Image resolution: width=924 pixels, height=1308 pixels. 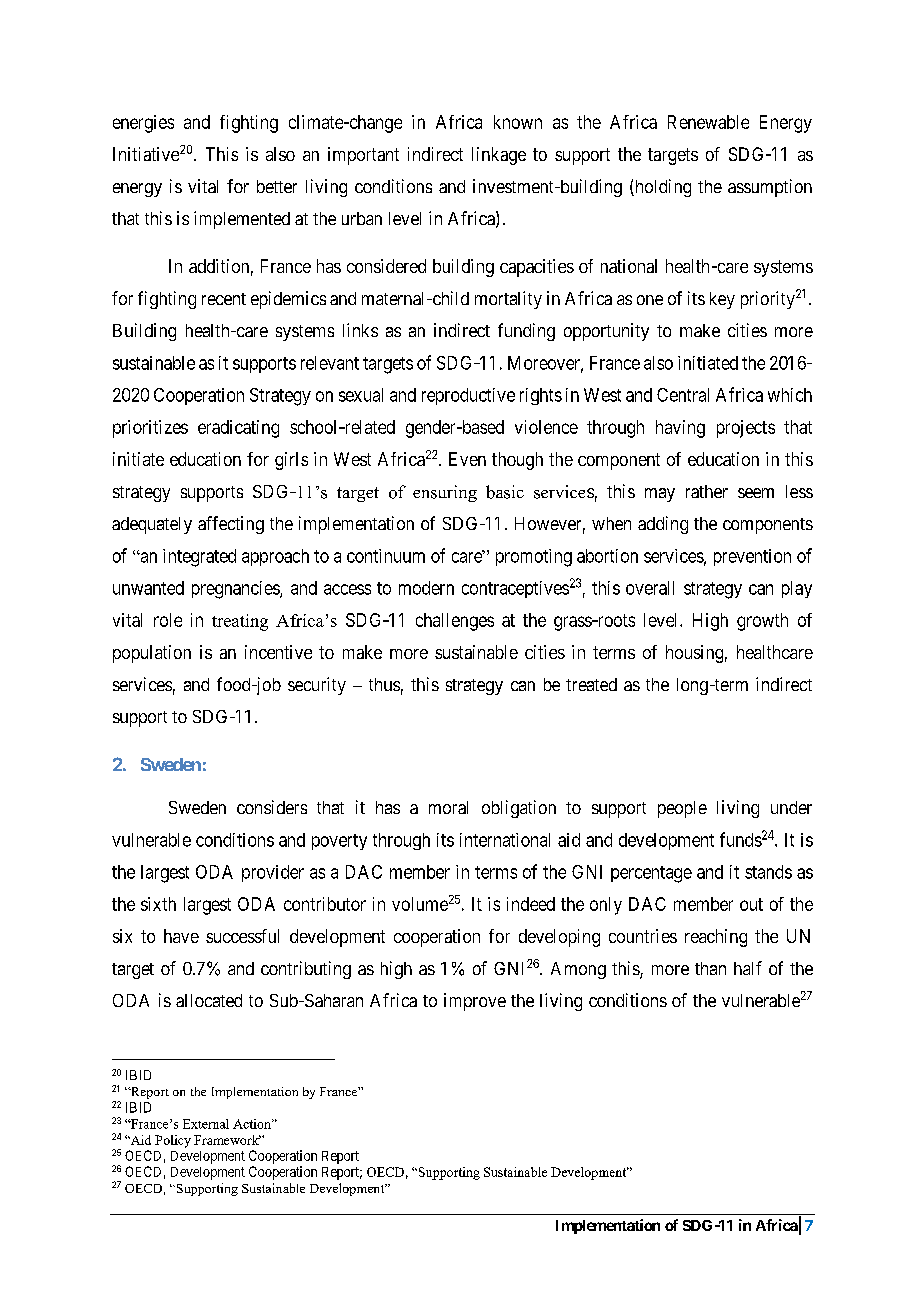 What do you see at coordinates (206, 1124) in the document?
I see `External` at bounding box center [206, 1124].
